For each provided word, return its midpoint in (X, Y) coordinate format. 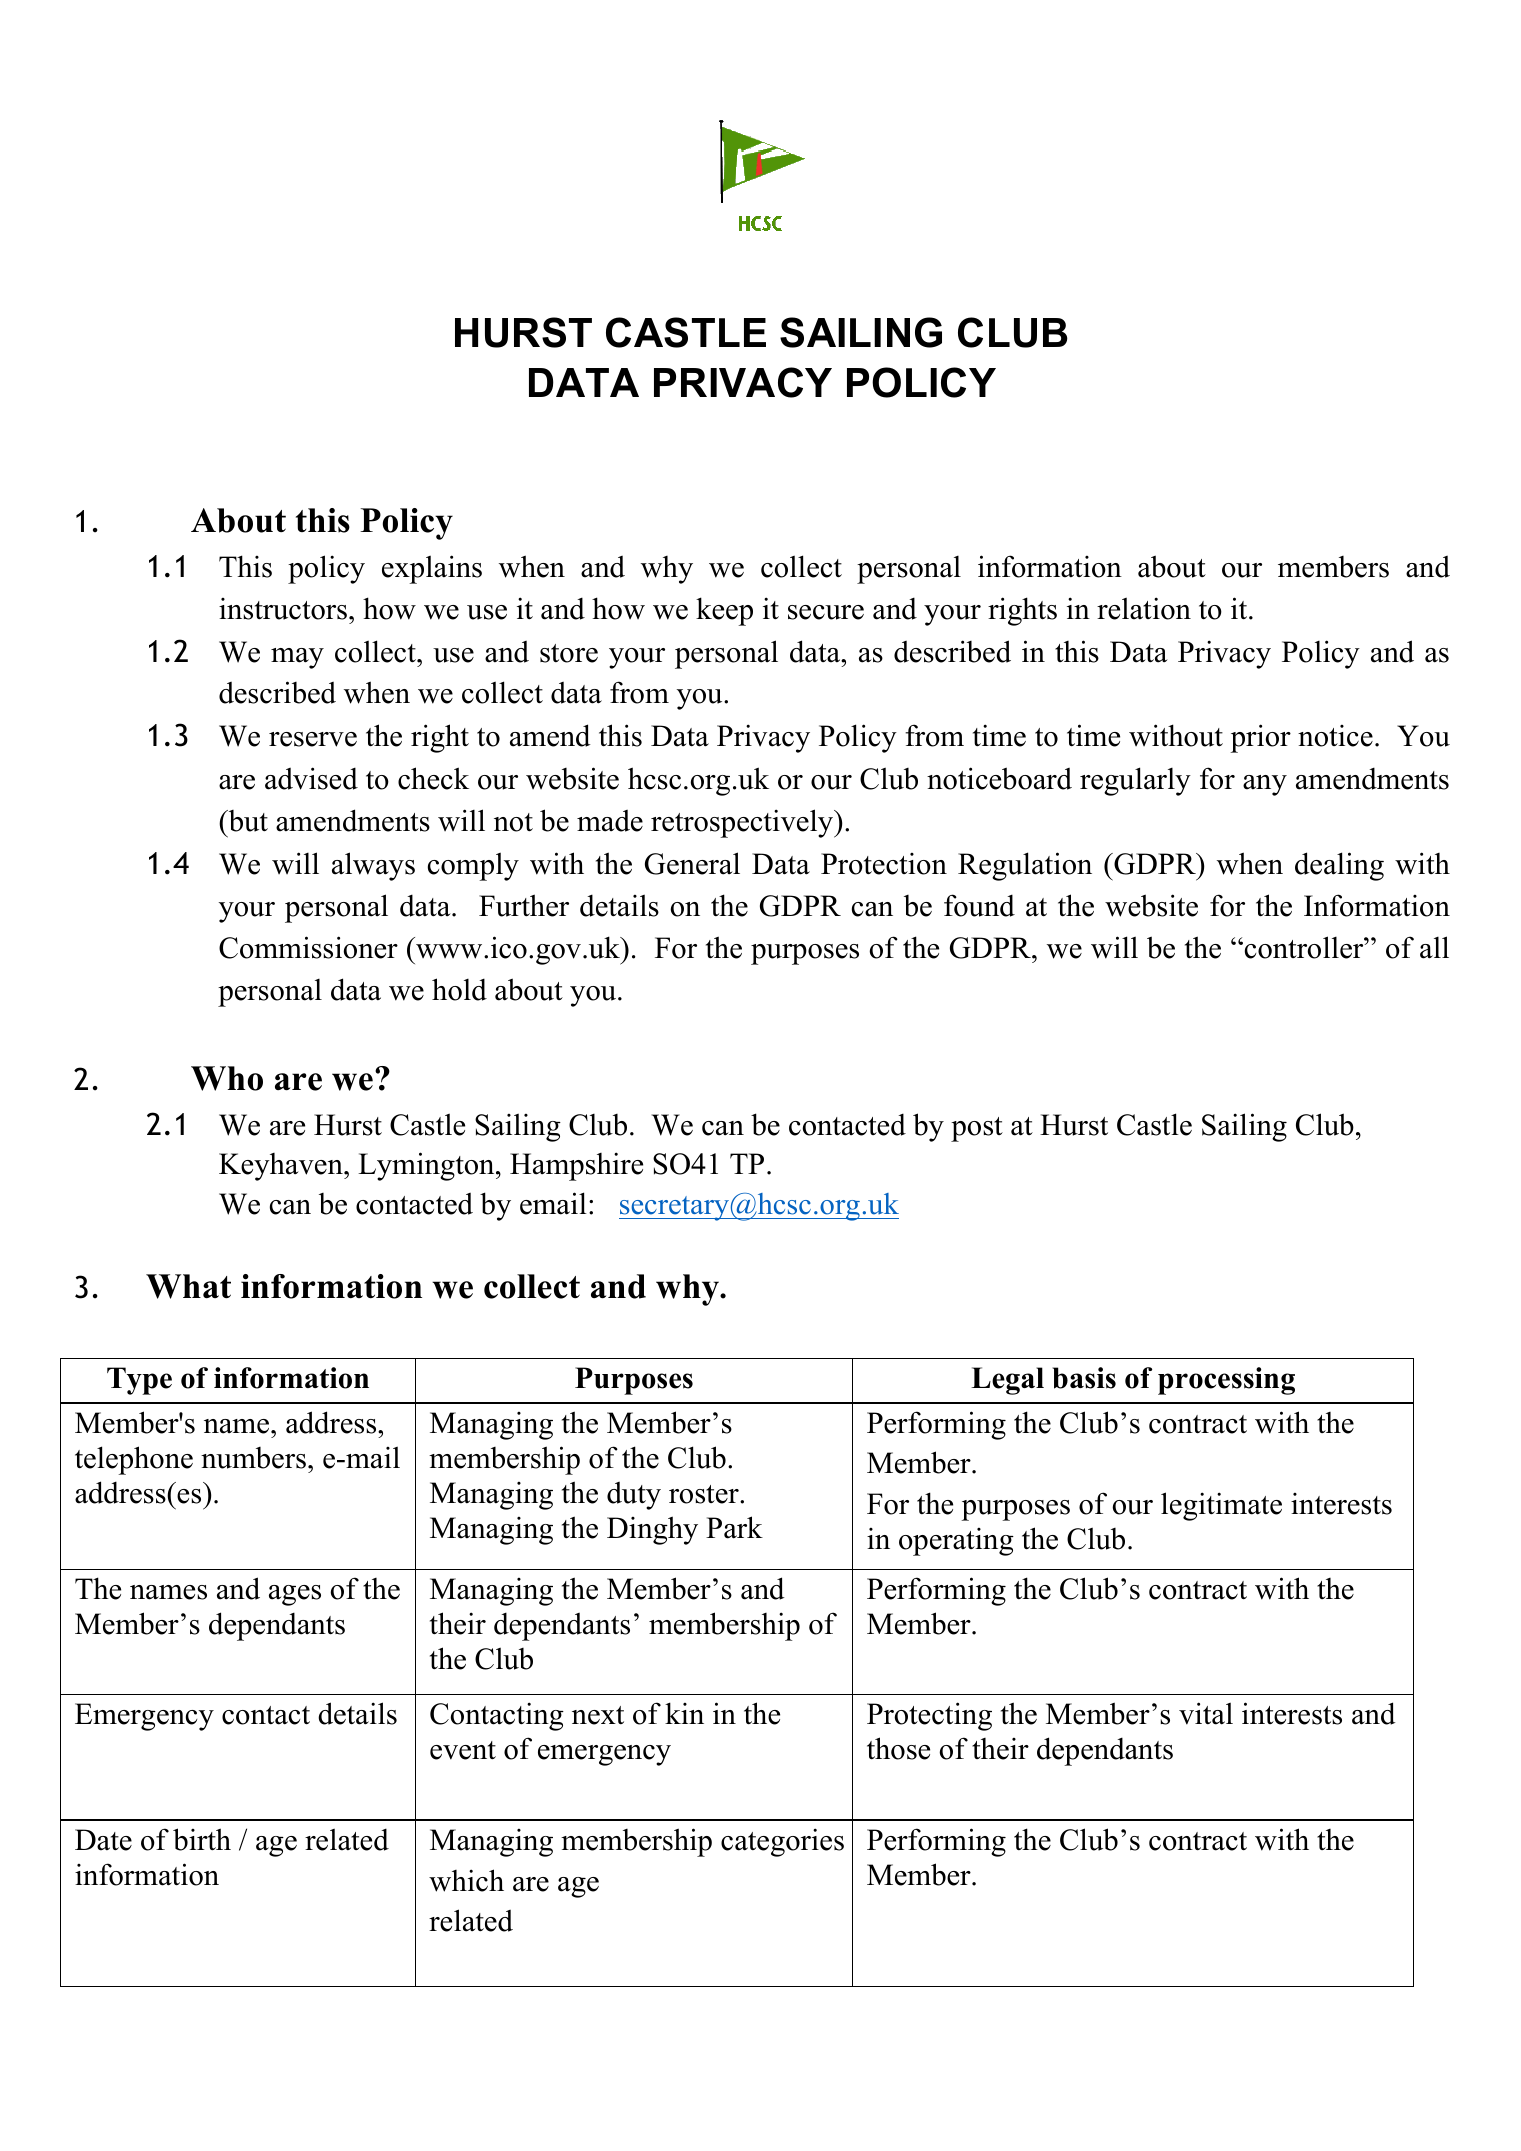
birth (202, 1839)
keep (724, 611)
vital (1206, 1713)
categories (782, 1842)
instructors (283, 609)
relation (1144, 608)
